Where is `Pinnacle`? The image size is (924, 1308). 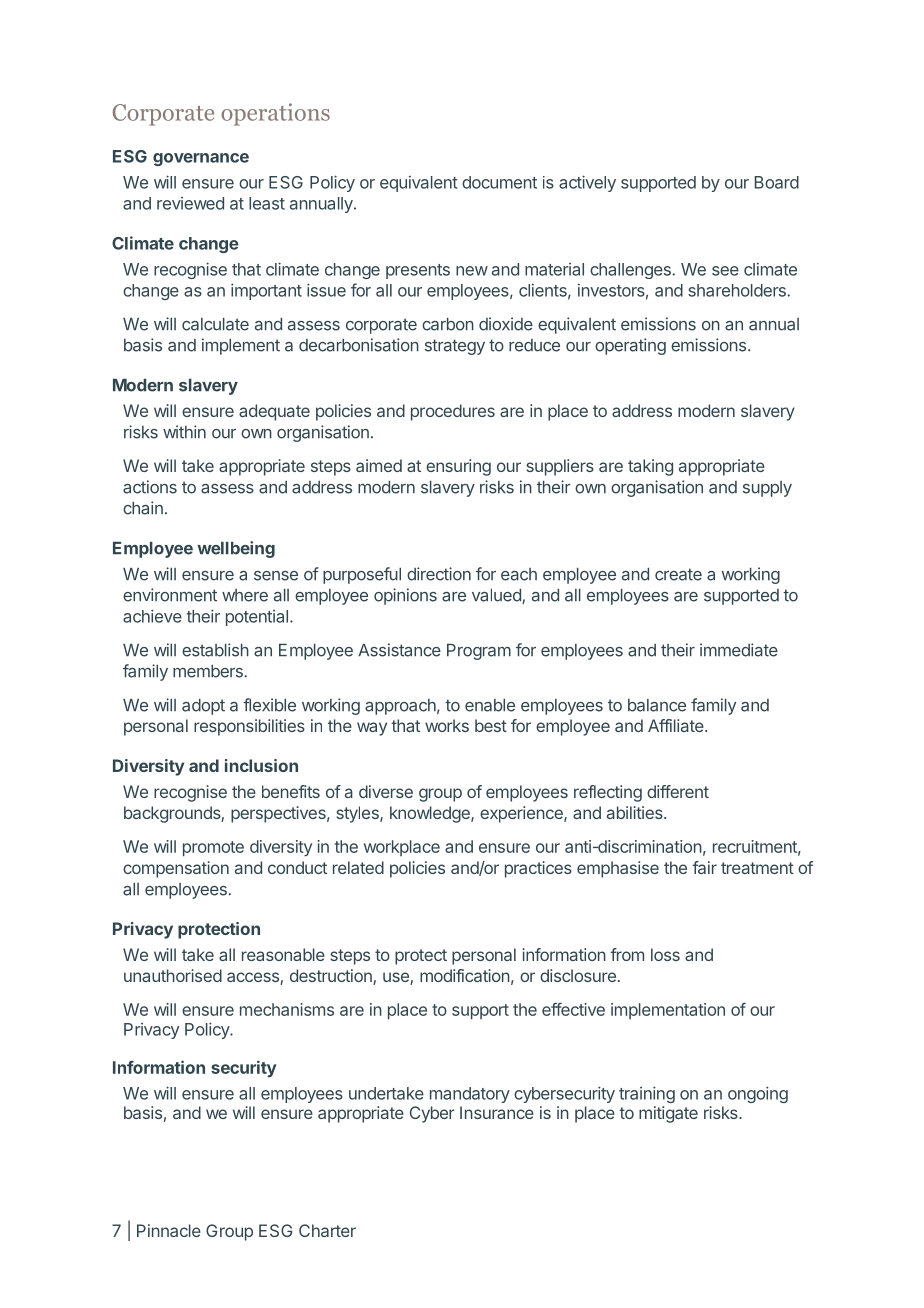 Pinnacle is located at coordinates (169, 1230).
